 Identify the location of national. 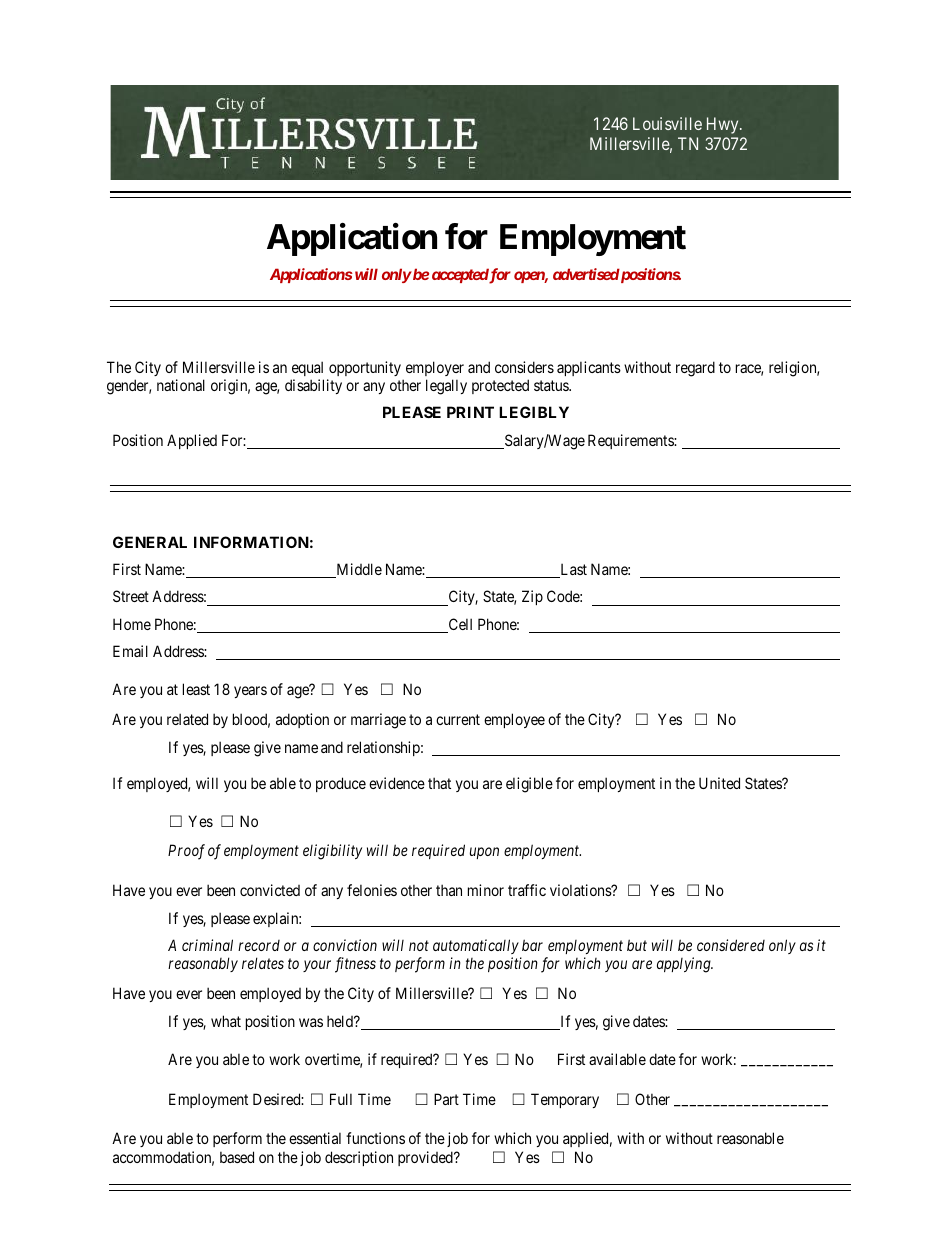
(181, 385).
